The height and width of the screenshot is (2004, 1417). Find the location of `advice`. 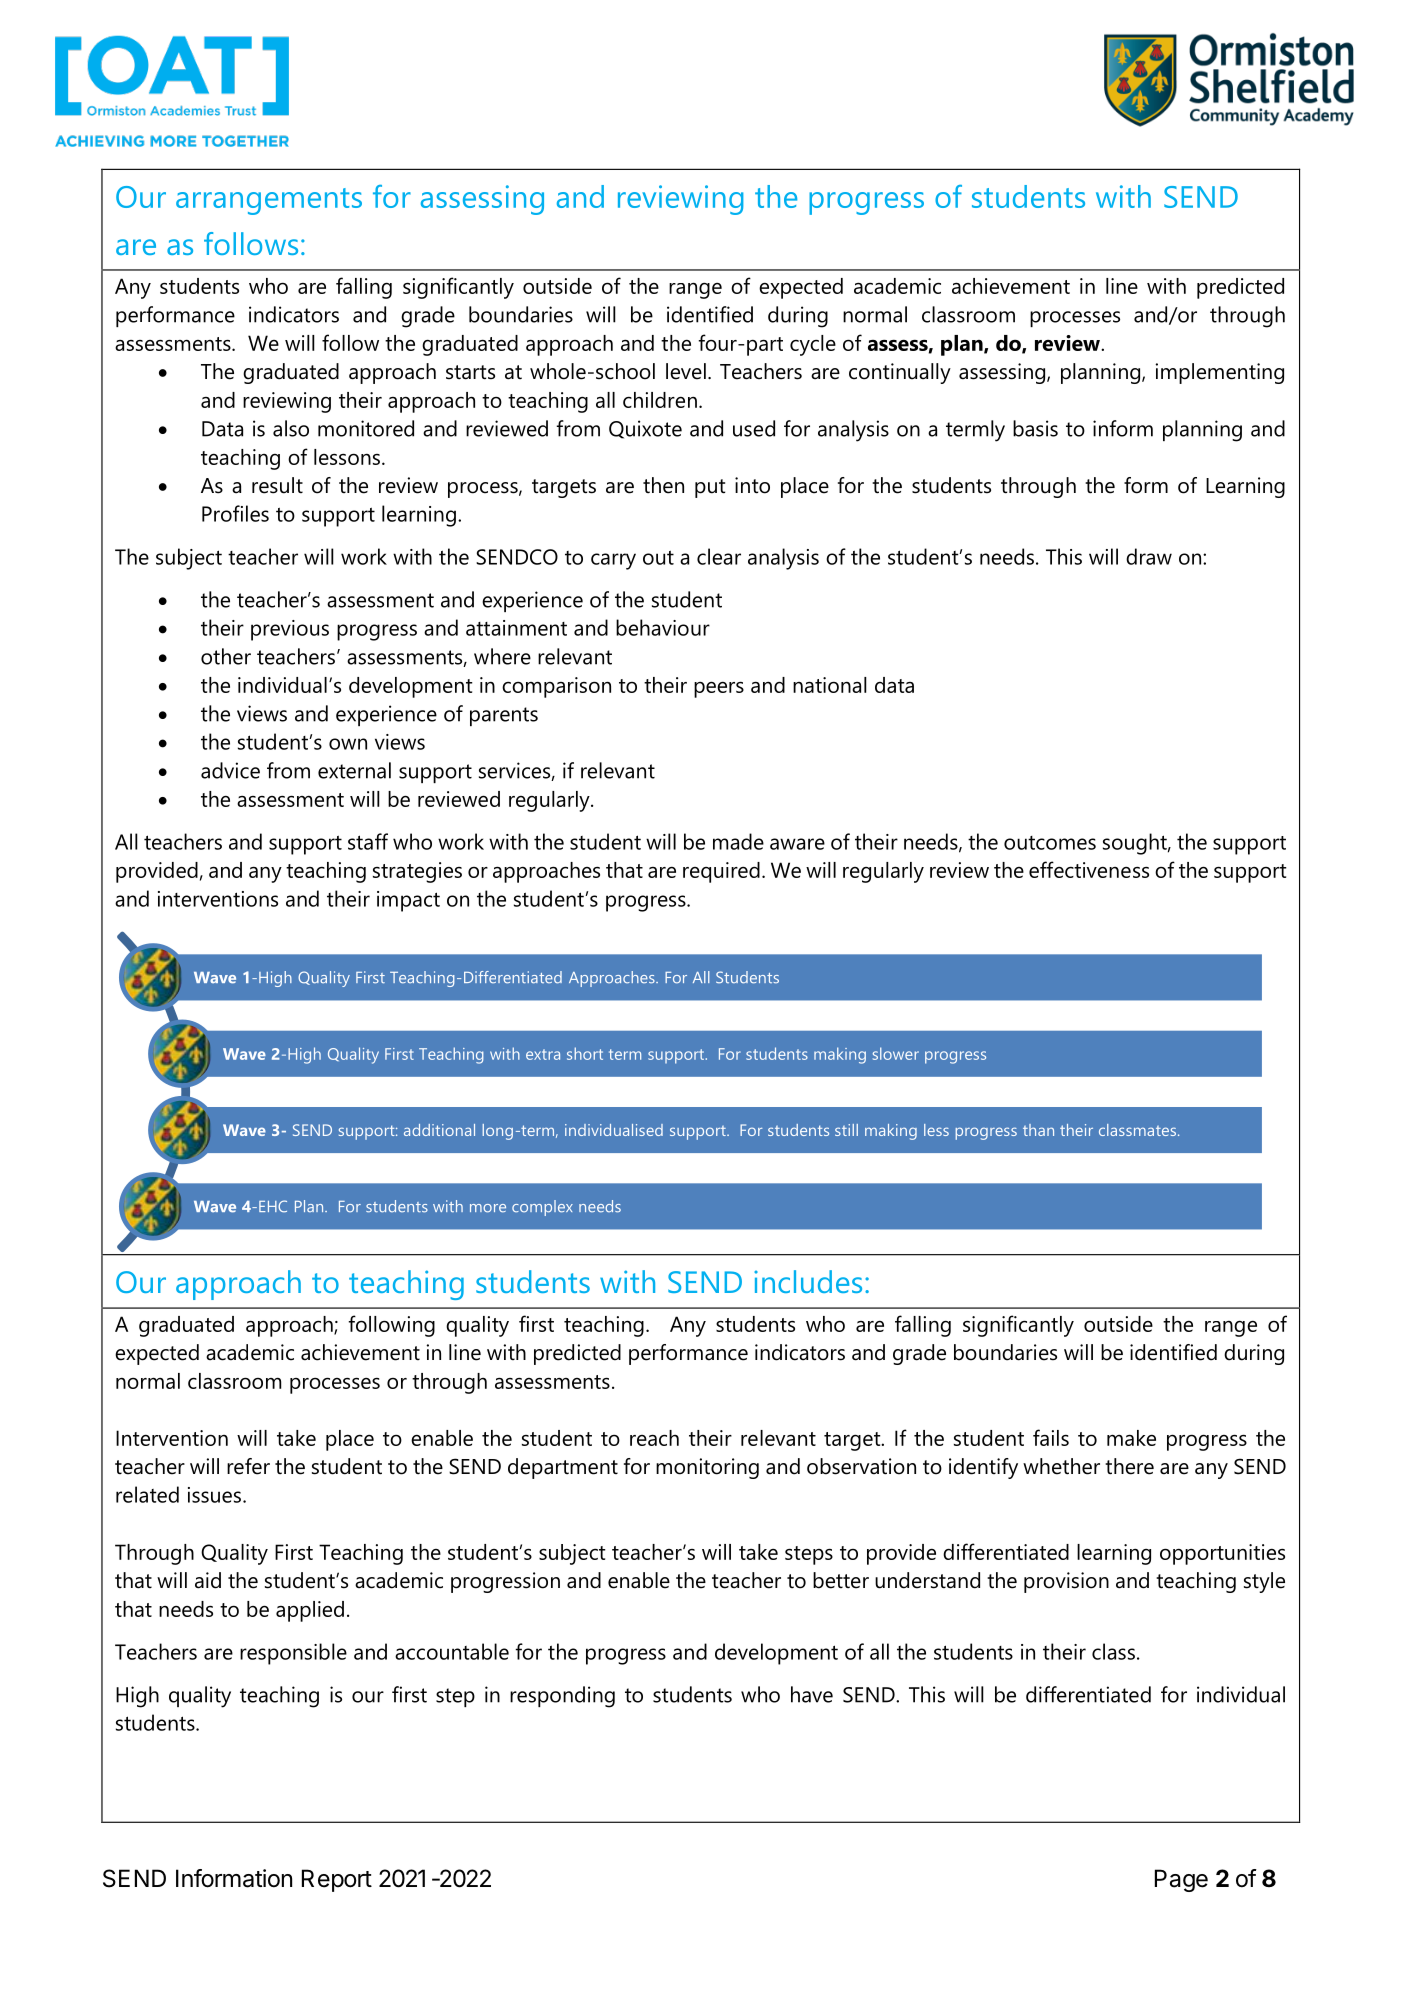

advice is located at coordinates (230, 770).
